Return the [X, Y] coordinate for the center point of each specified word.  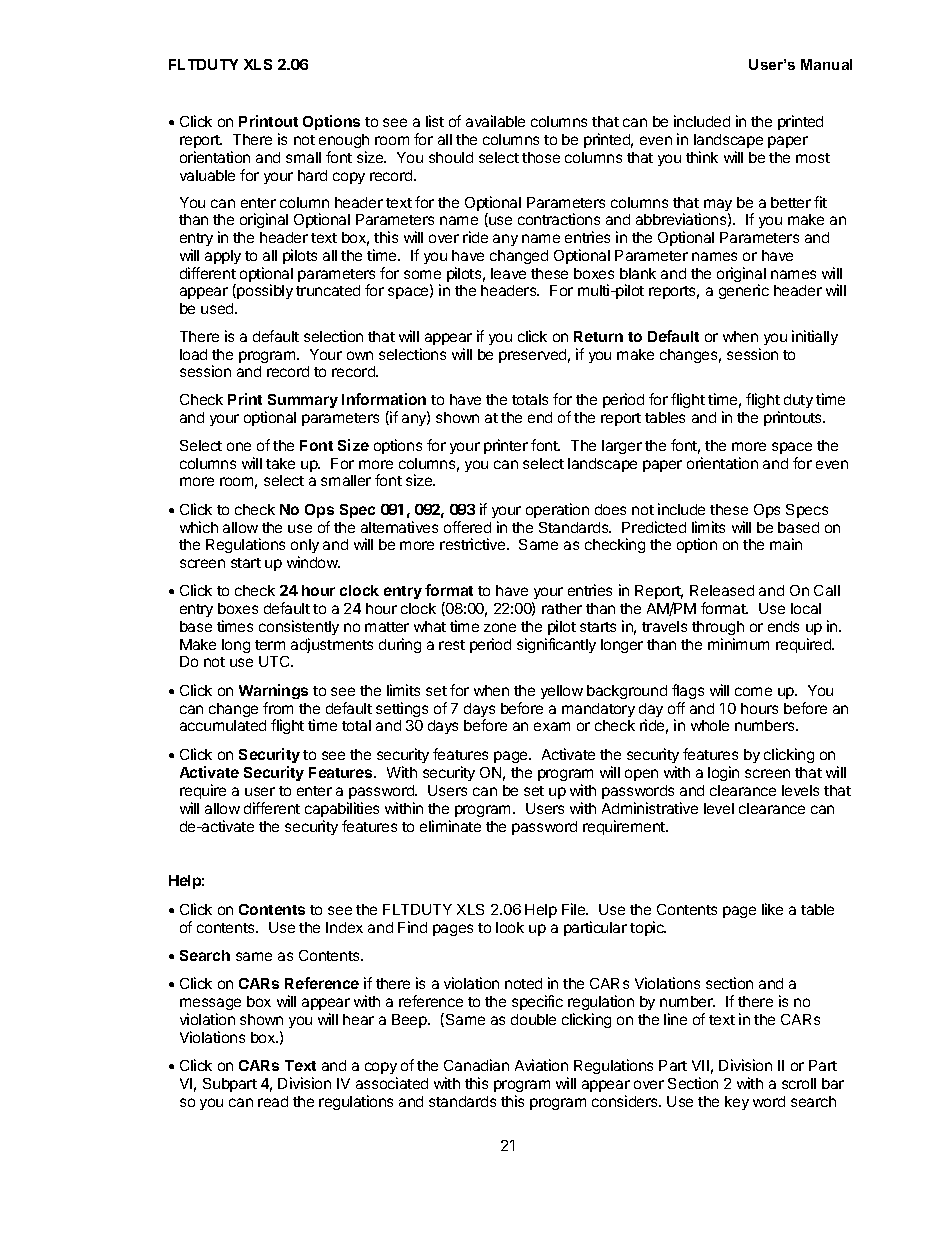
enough [344, 141]
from [278, 708]
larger [622, 447]
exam [552, 726]
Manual [826, 64]
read [273, 1101]
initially [815, 337]
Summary [303, 401]
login [723, 773]
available [495, 121]
